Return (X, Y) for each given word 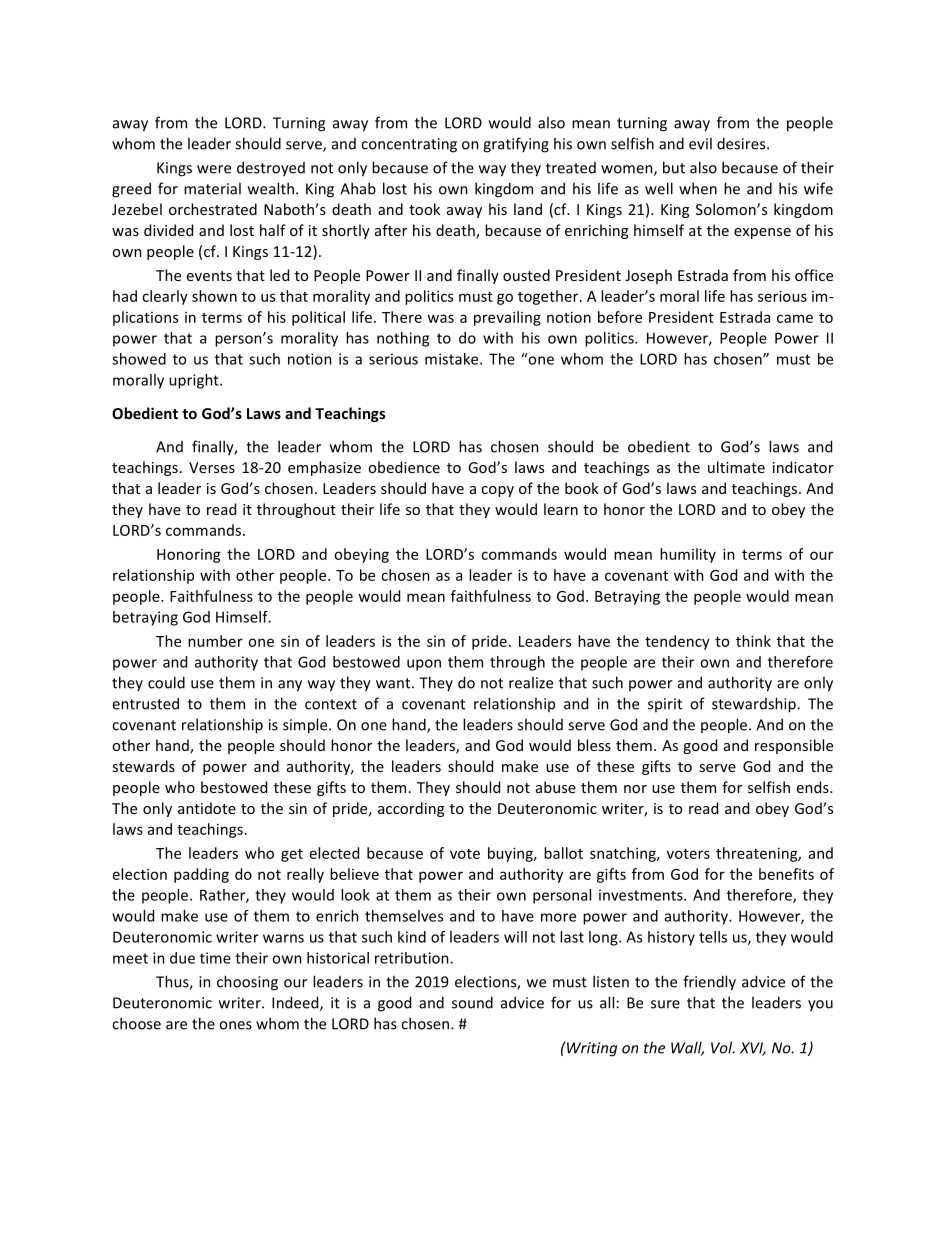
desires (742, 143)
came (795, 318)
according (411, 809)
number (215, 641)
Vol (723, 1047)
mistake (453, 359)
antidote (207, 808)
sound (472, 1002)
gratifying (516, 145)
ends (814, 787)
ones (235, 1025)
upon (424, 665)
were (214, 169)
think (753, 641)
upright (195, 381)
